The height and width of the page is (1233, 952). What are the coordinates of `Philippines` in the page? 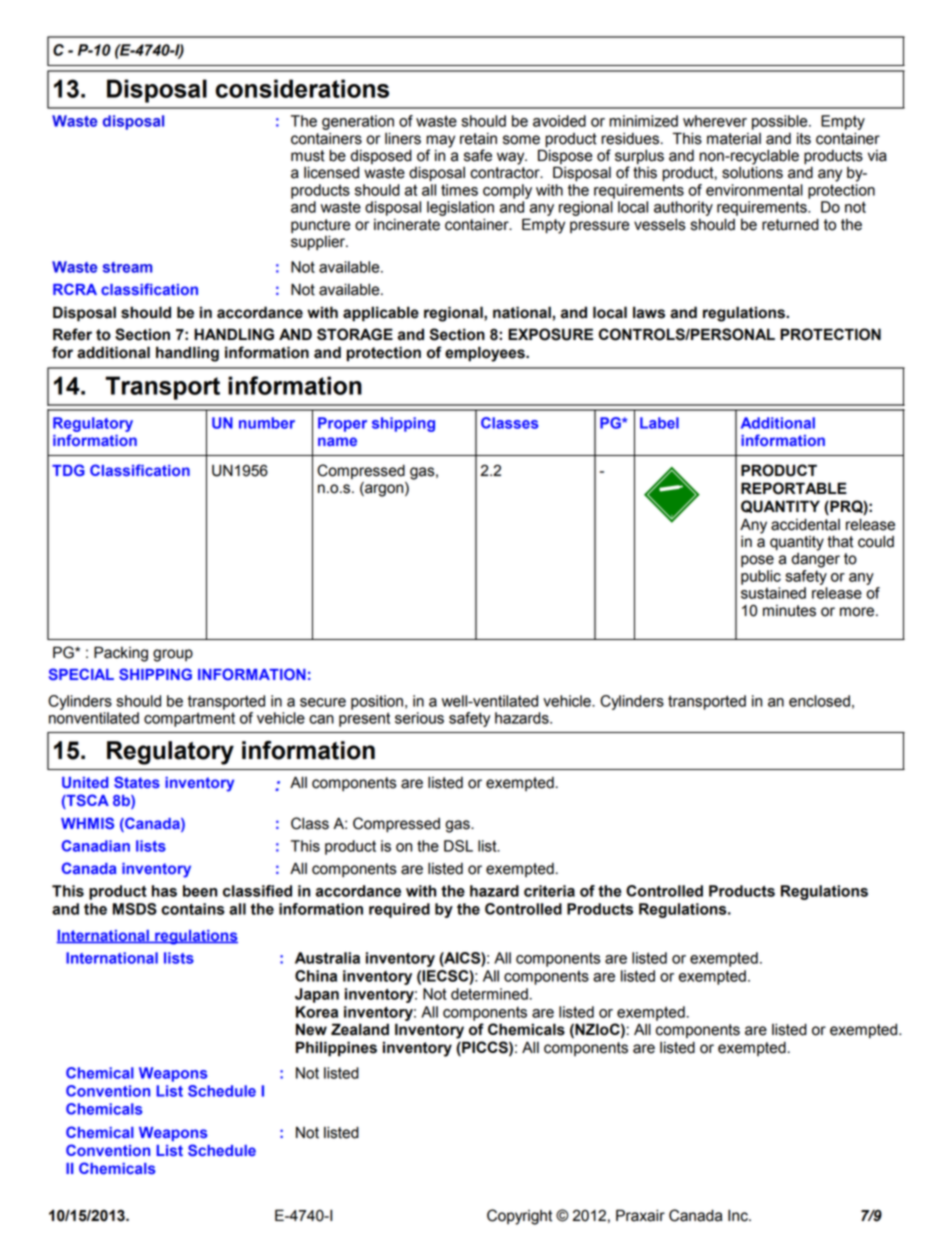 It's located at (336, 1049).
